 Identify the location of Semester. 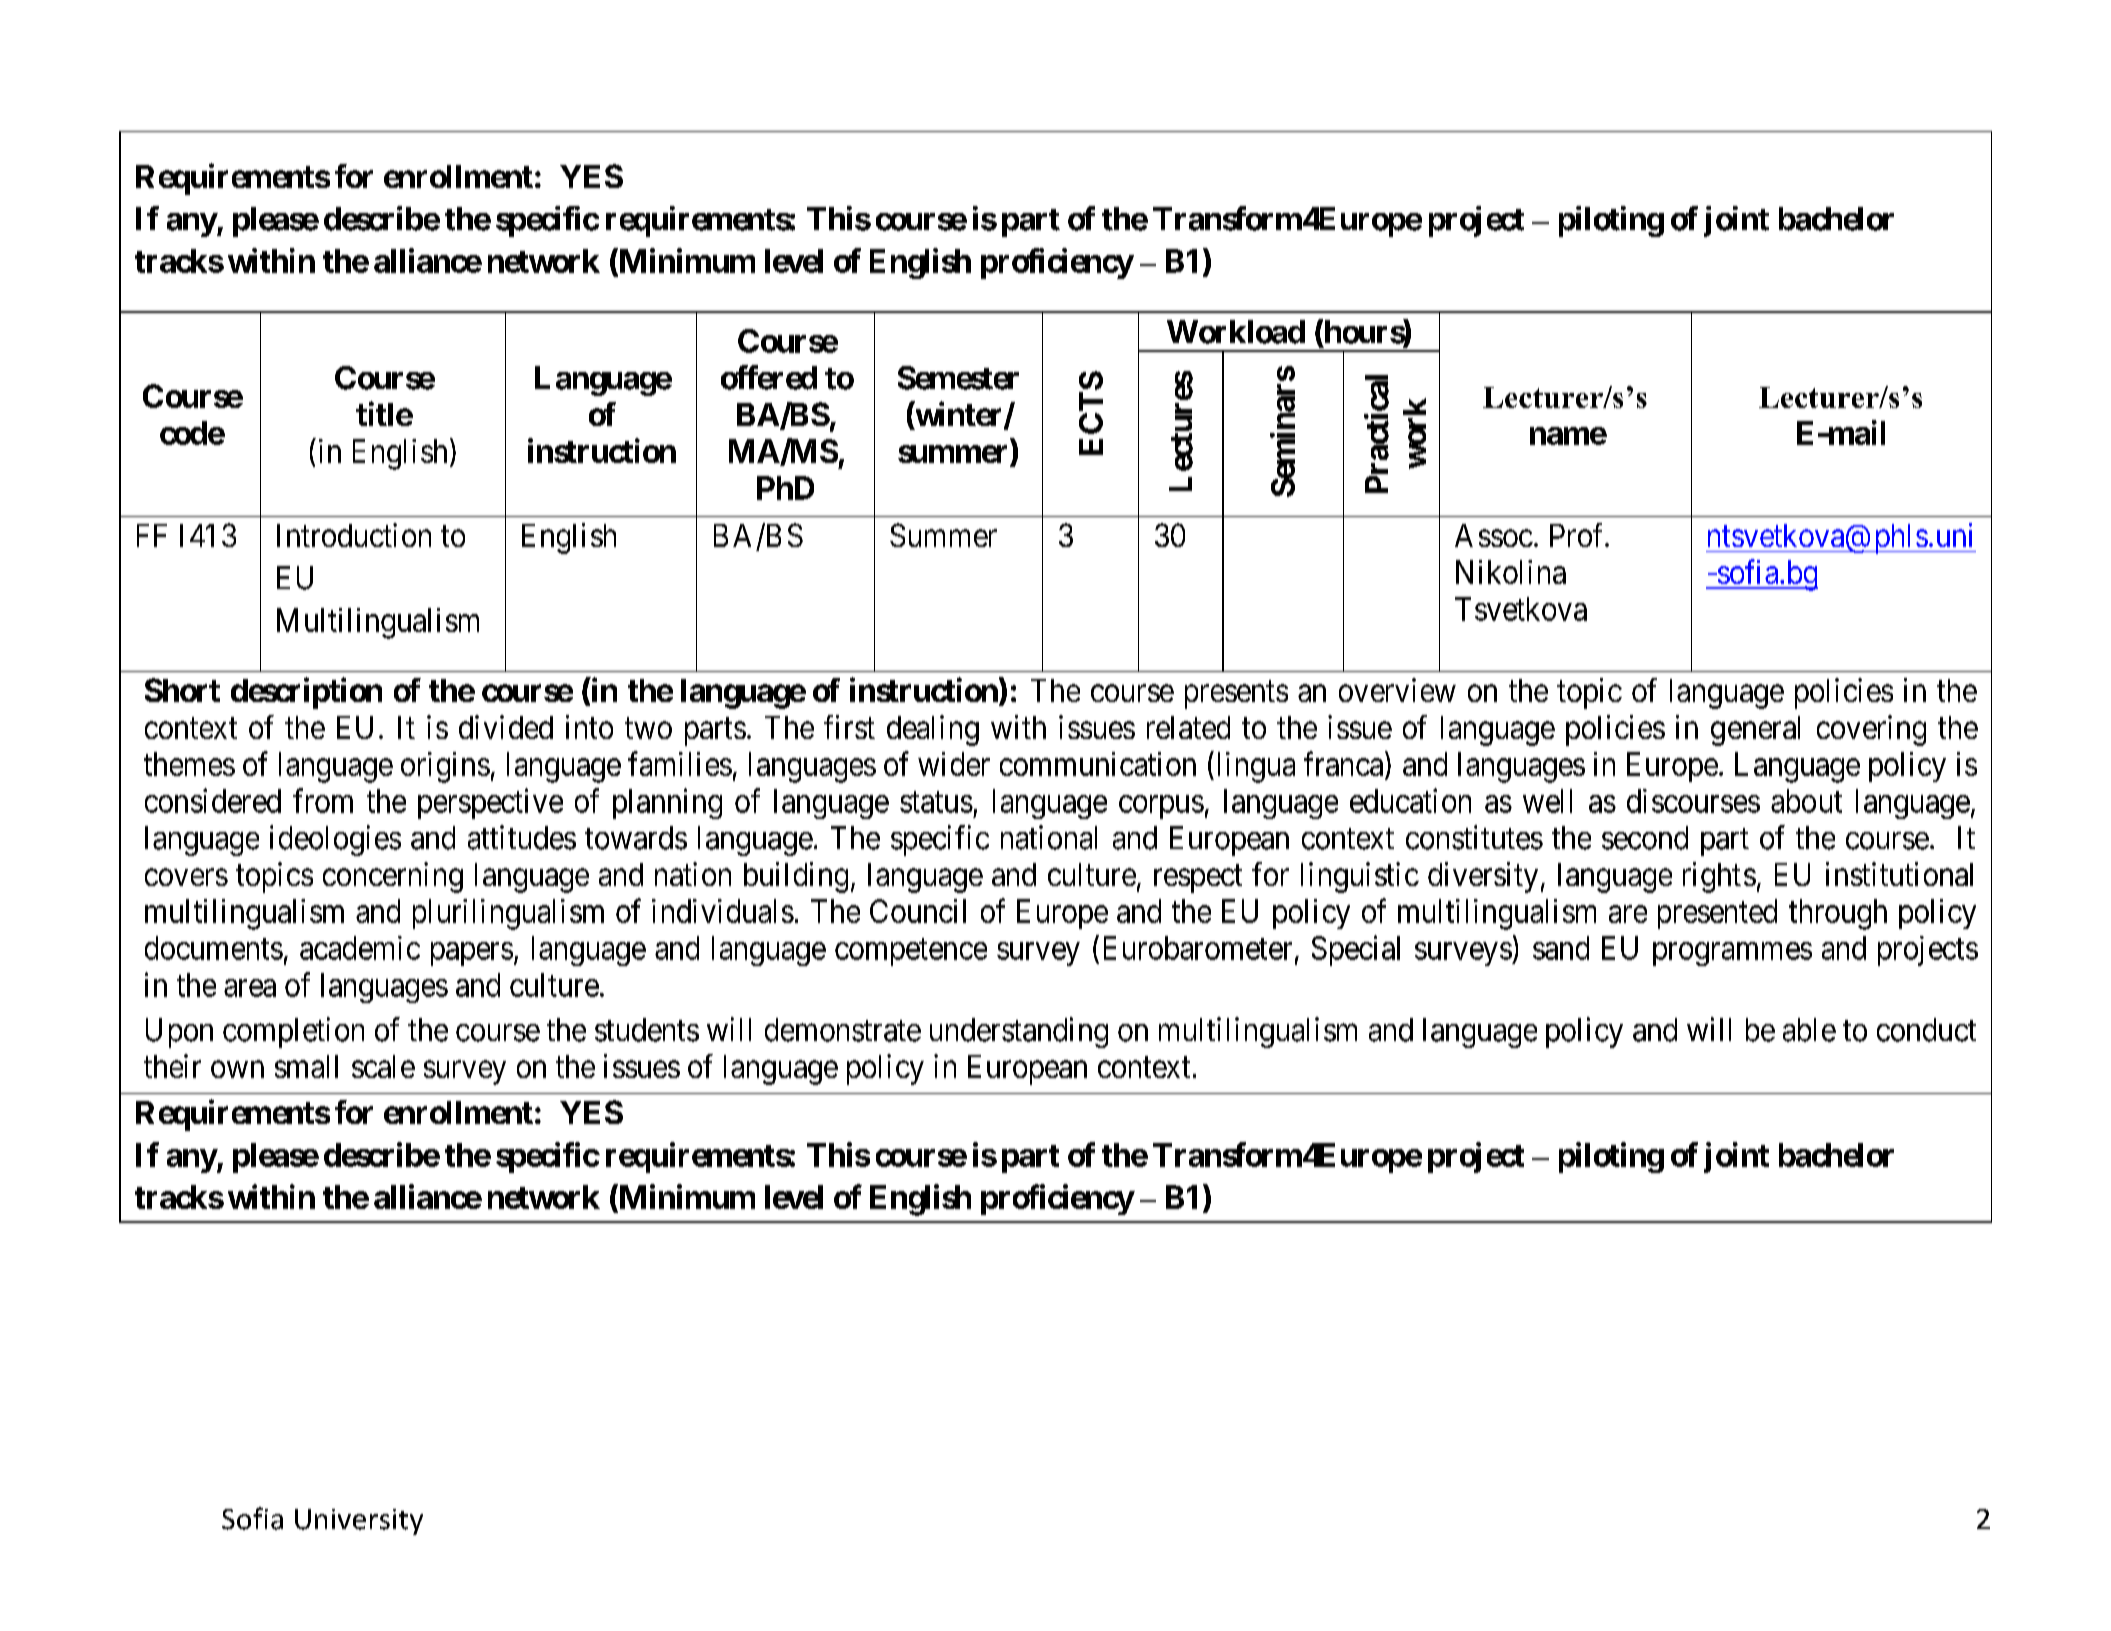
(958, 378).
